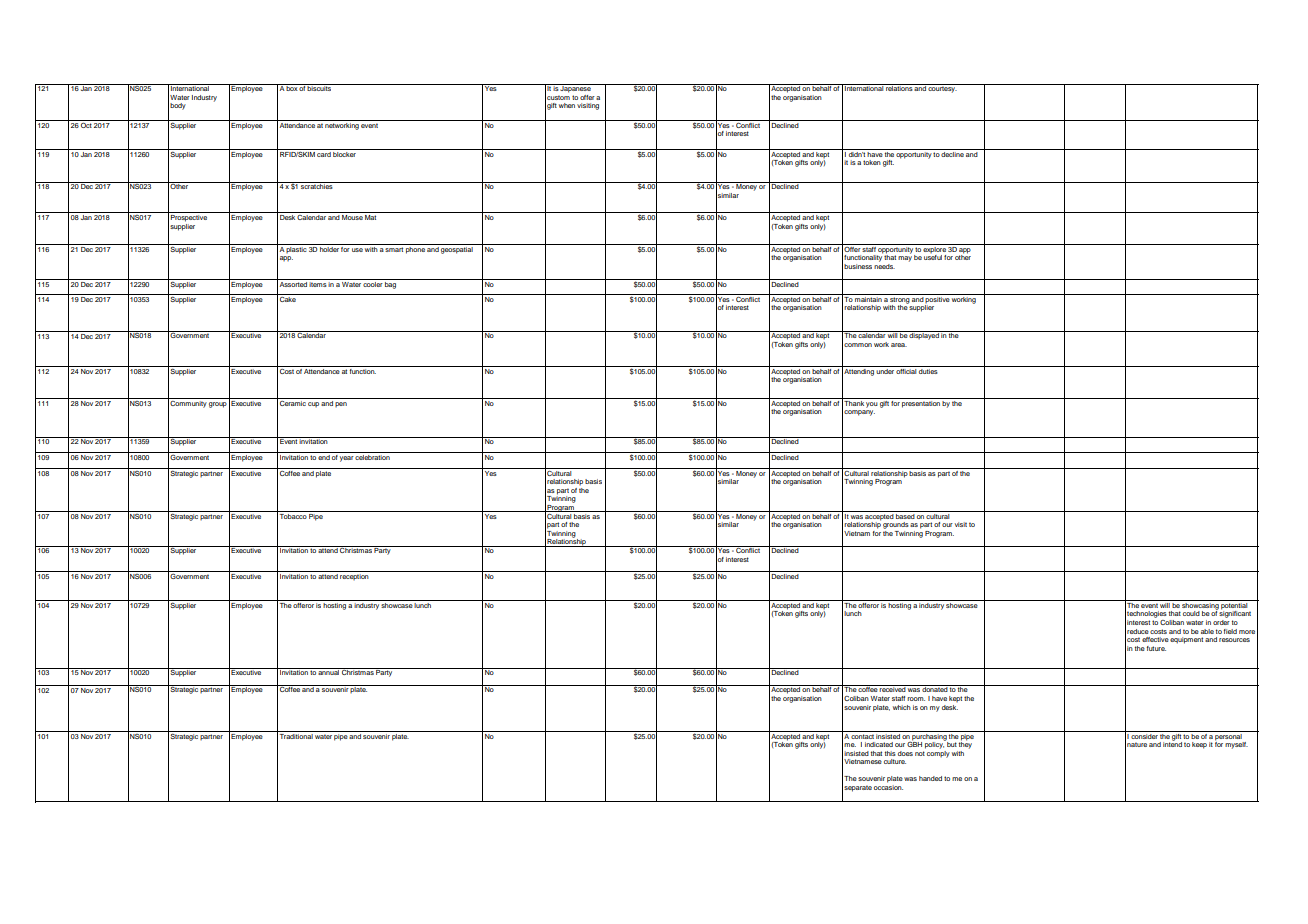 The width and height of the page is (1308, 924). I want to click on annual, so click(329, 671).
